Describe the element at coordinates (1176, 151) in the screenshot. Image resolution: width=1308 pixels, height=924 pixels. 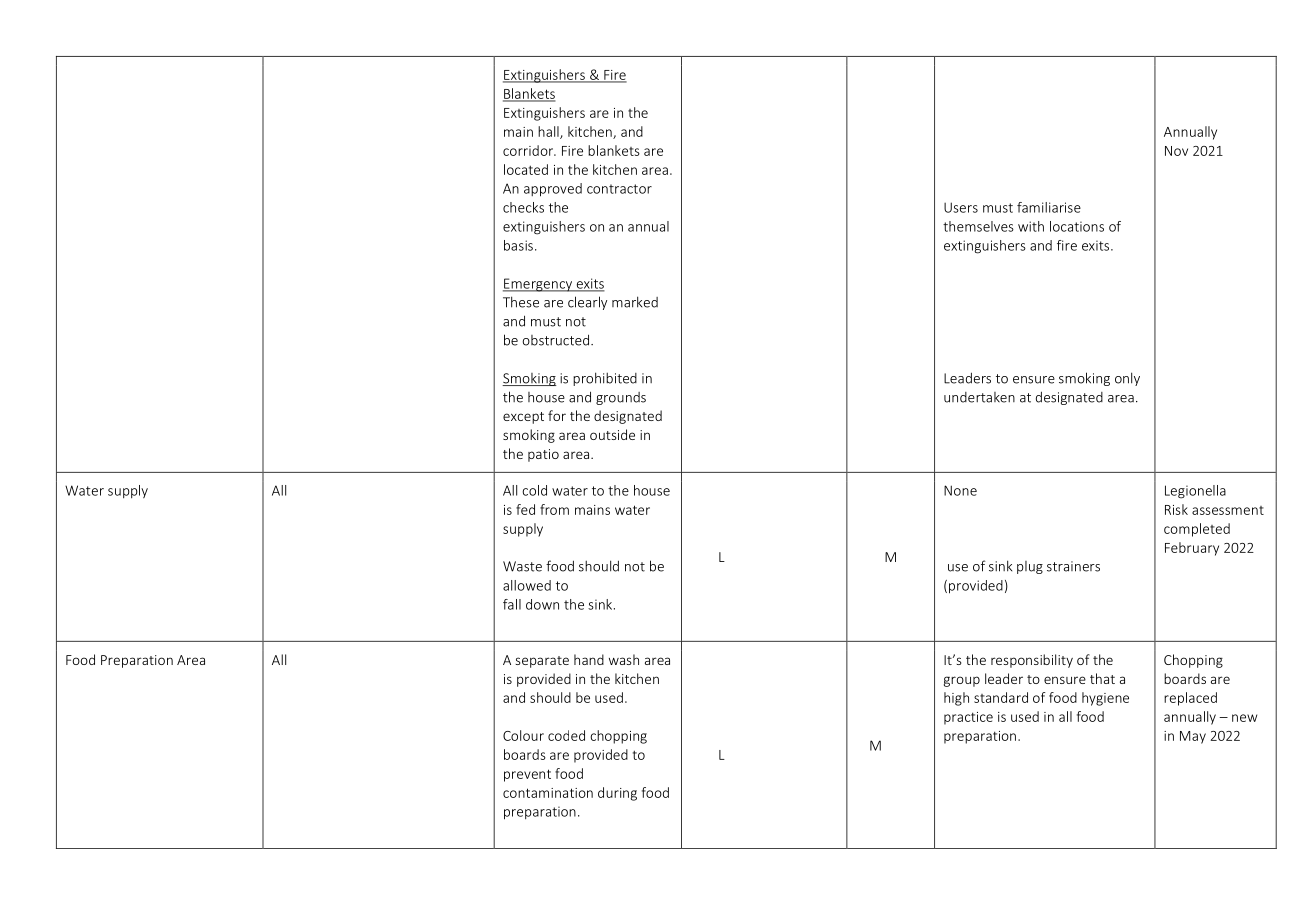
I see `Nov` at that location.
